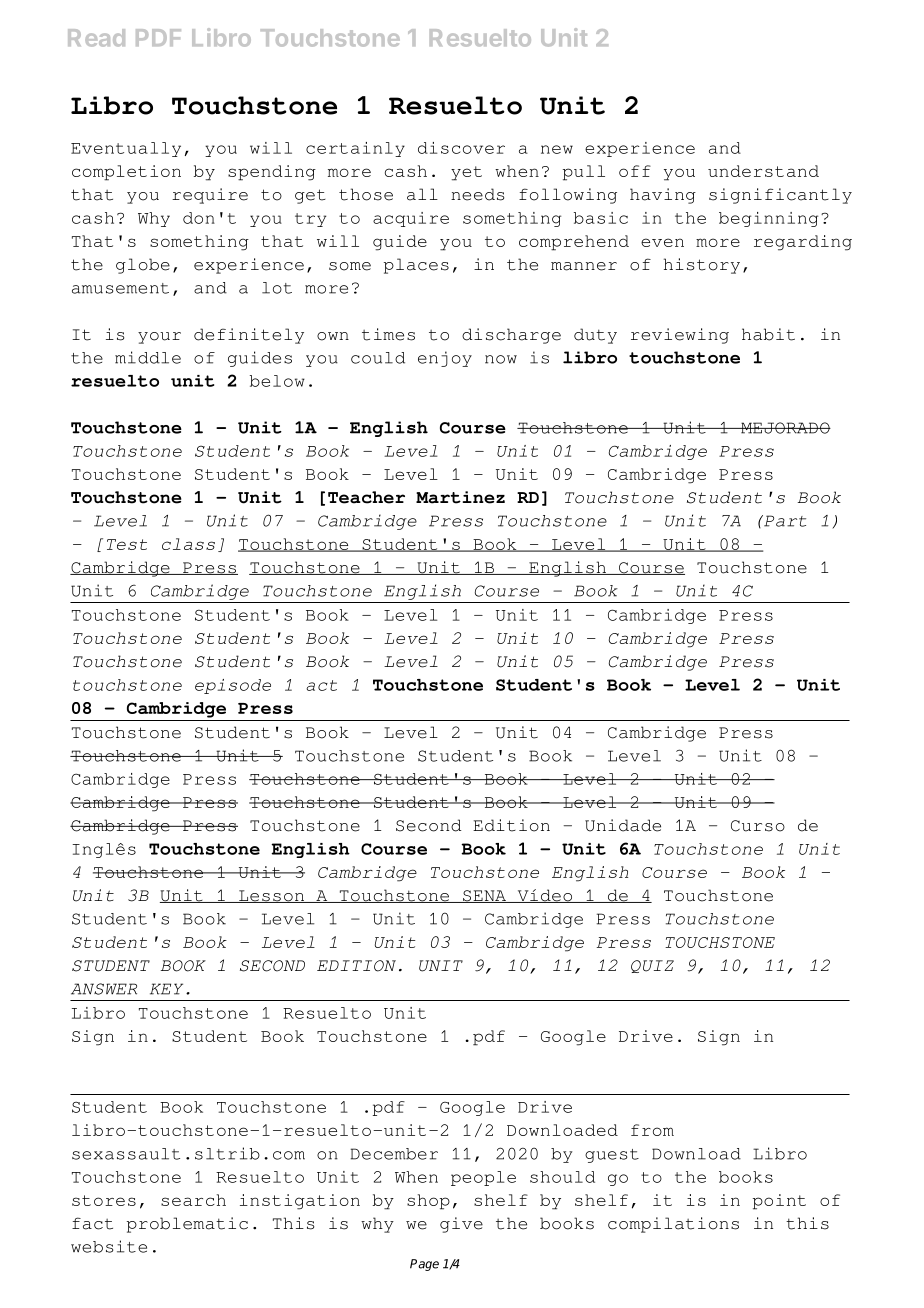 This screenshot has width=924, height=1308. Describe the element at coordinates (485, 896) in the screenshot. I see `SENA` at that location.
